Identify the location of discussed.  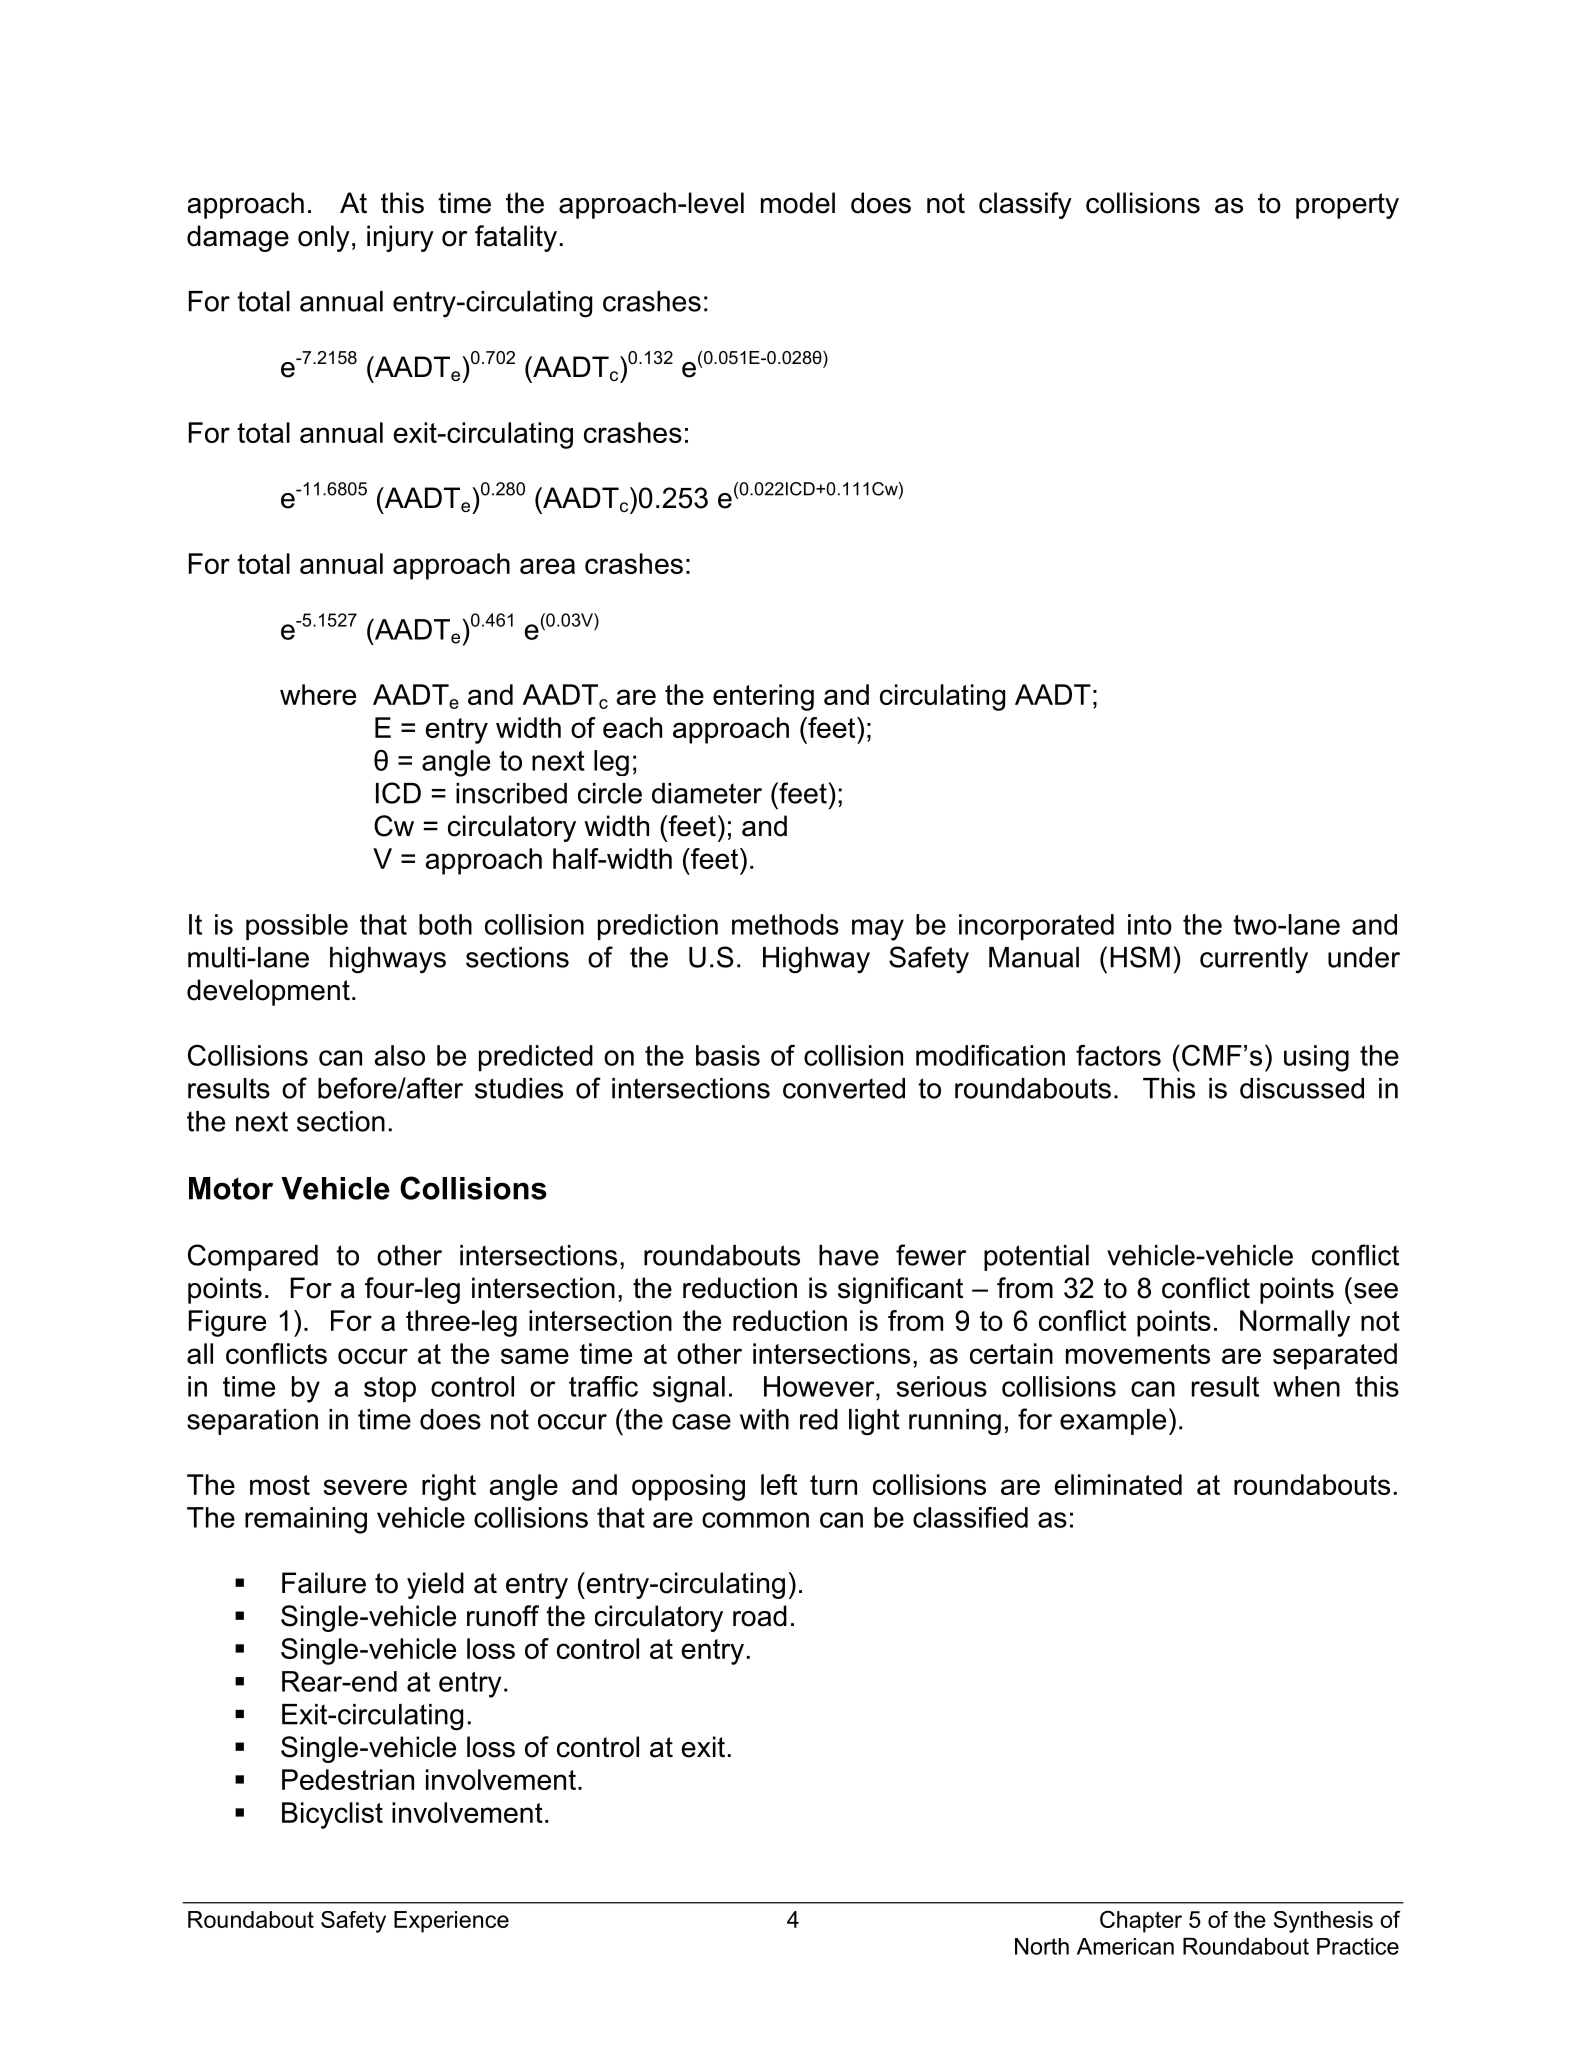
(1302, 1088).
